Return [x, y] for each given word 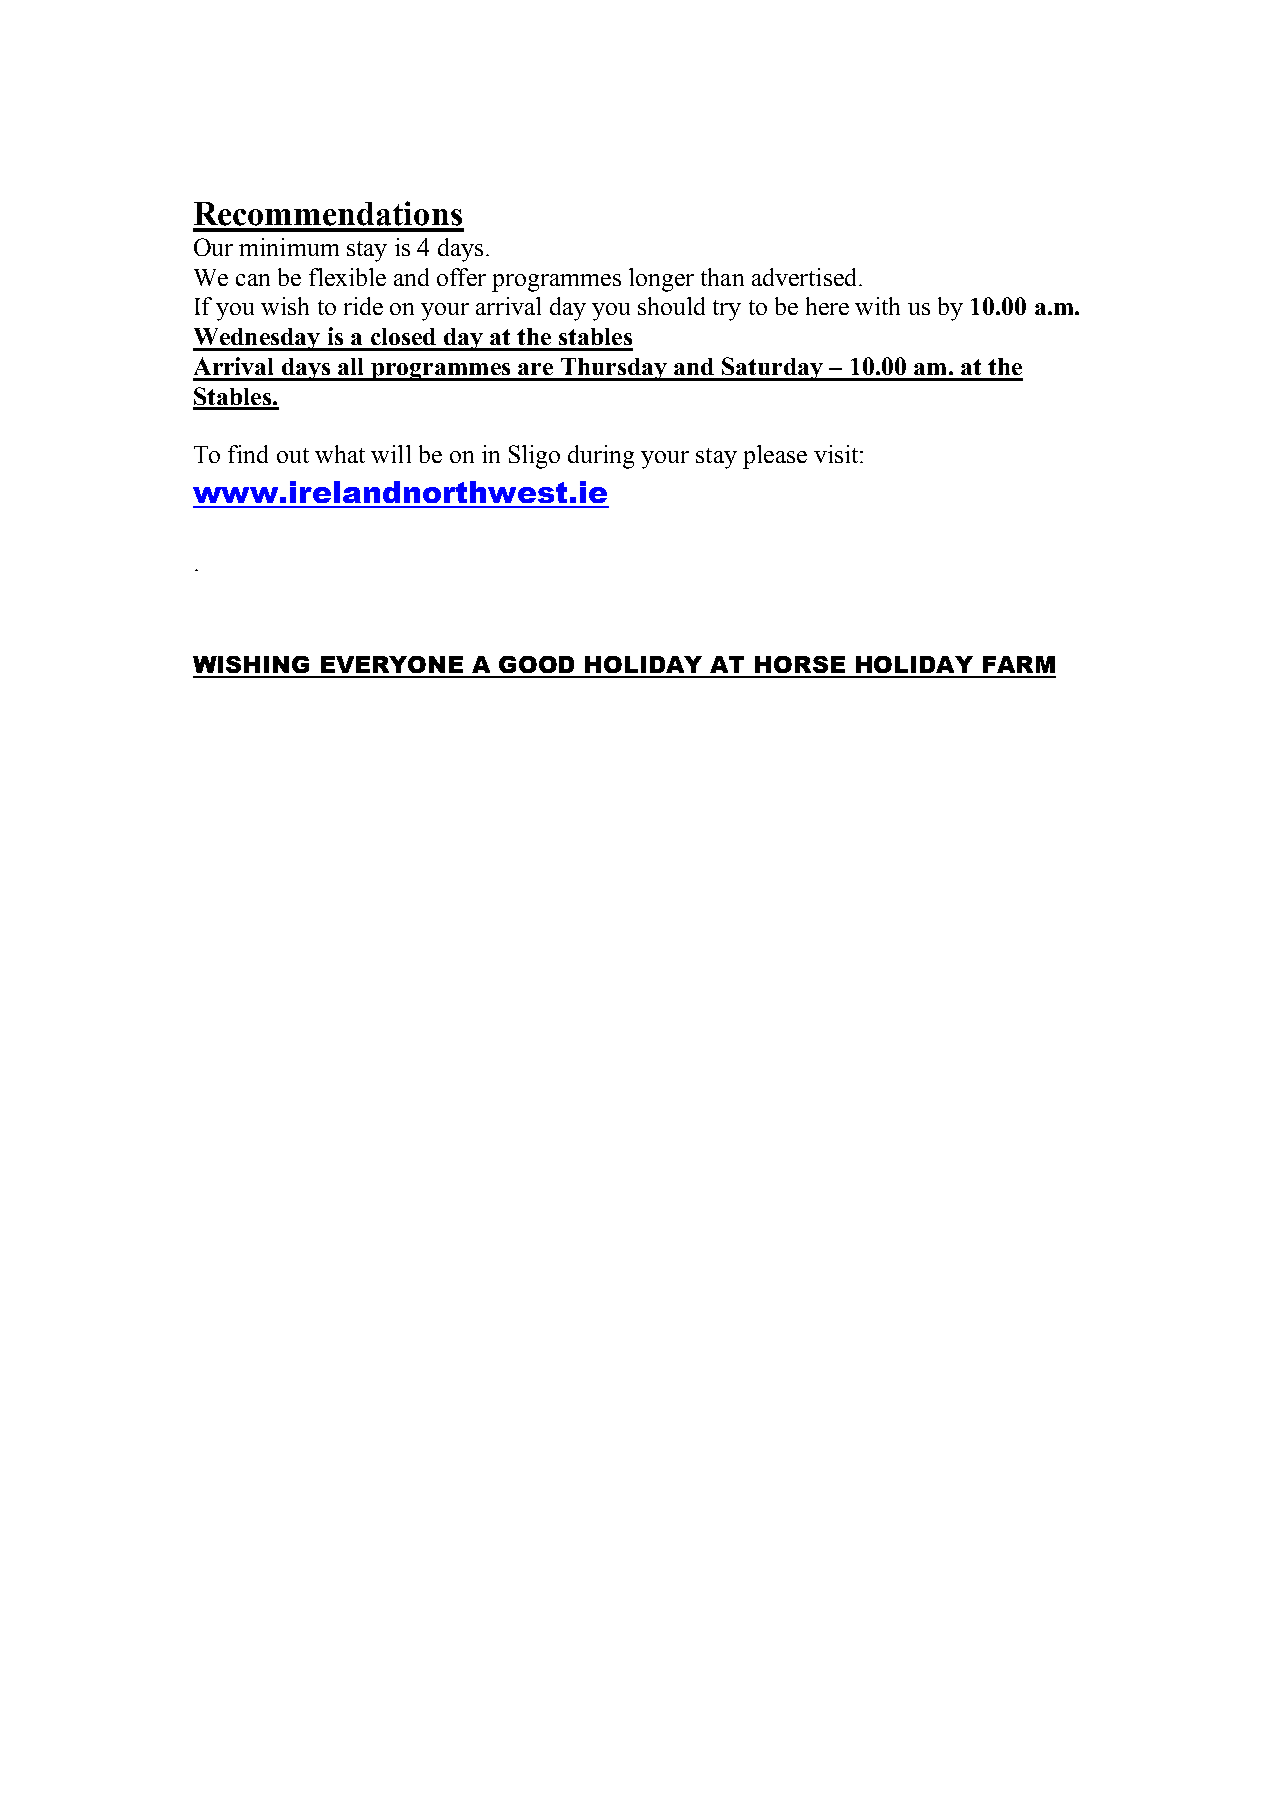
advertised [804, 277]
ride [363, 306]
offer [461, 277]
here [827, 306]
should [671, 306]
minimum [289, 247]
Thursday [613, 369]
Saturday [772, 369]
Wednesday [257, 339]
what [340, 454]
